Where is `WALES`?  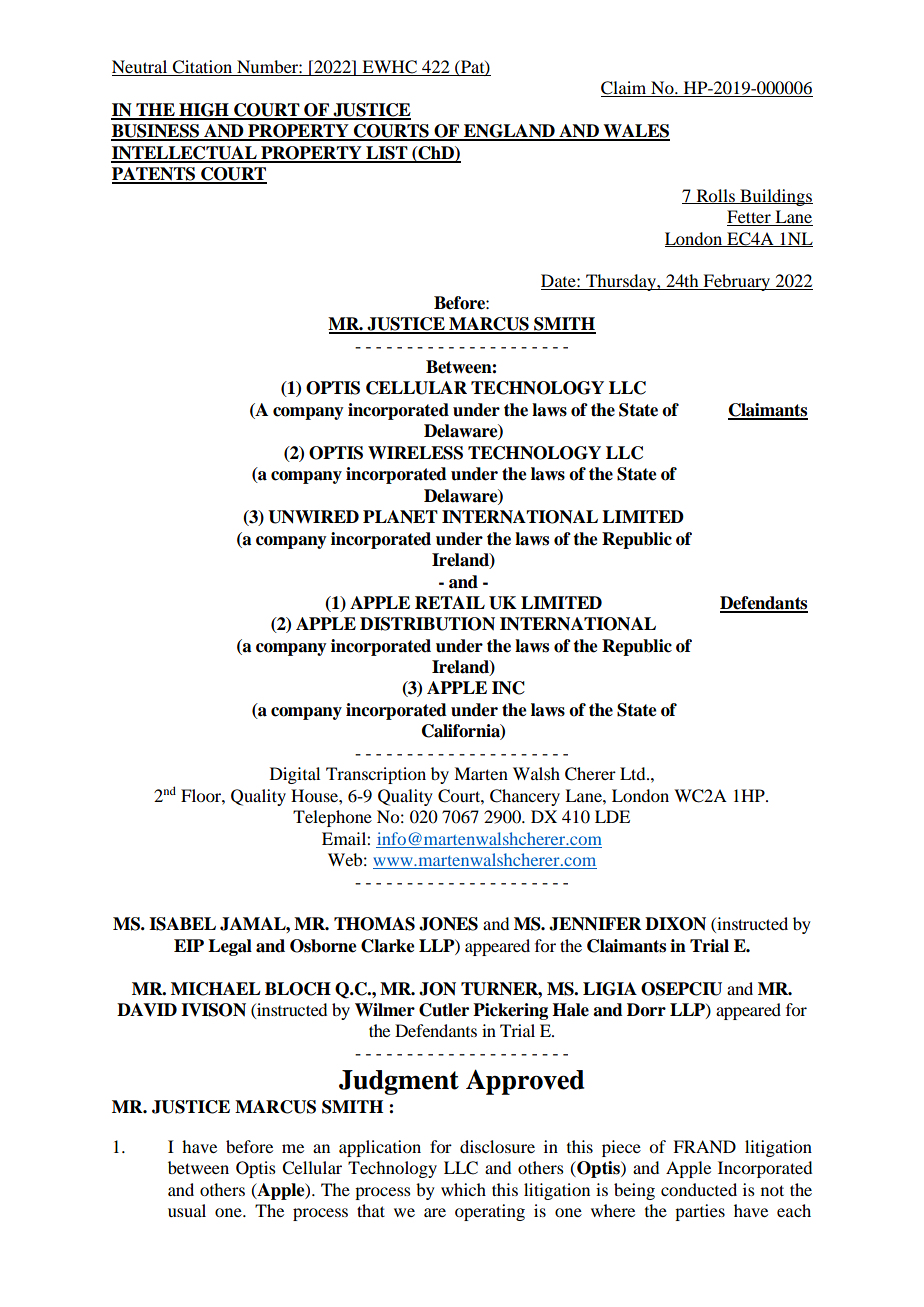
WALES is located at coordinates (635, 132).
